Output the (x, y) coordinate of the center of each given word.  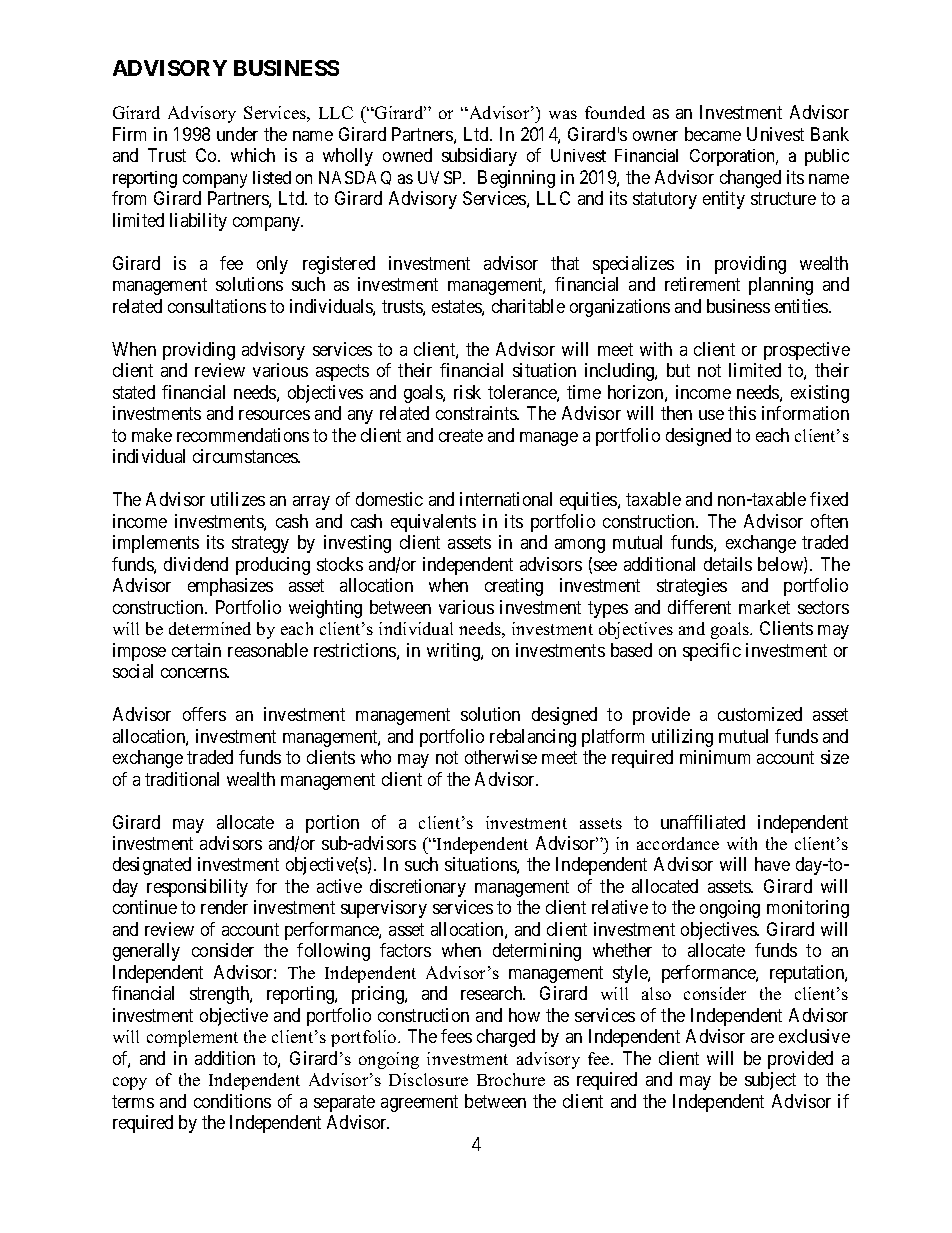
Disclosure (428, 1079)
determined (210, 628)
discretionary (418, 888)
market (764, 607)
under (237, 134)
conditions (232, 1101)
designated (152, 866)
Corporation (734, 157)
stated (134, 392)
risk (467, 392)
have (772, 864)
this (742, 413)
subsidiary (479, 157)
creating (514, 587)
